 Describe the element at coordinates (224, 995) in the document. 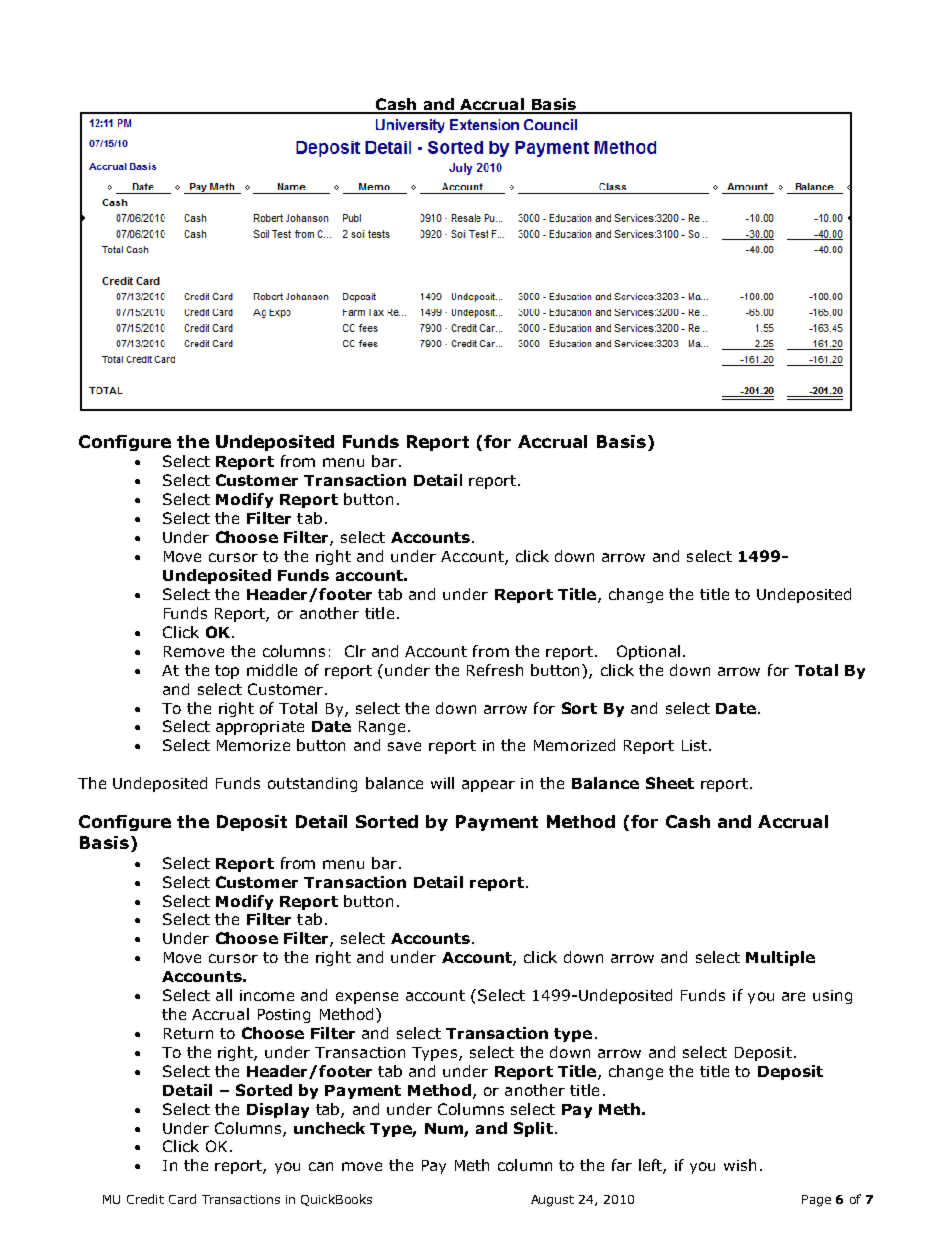

I see `all` at that location.
